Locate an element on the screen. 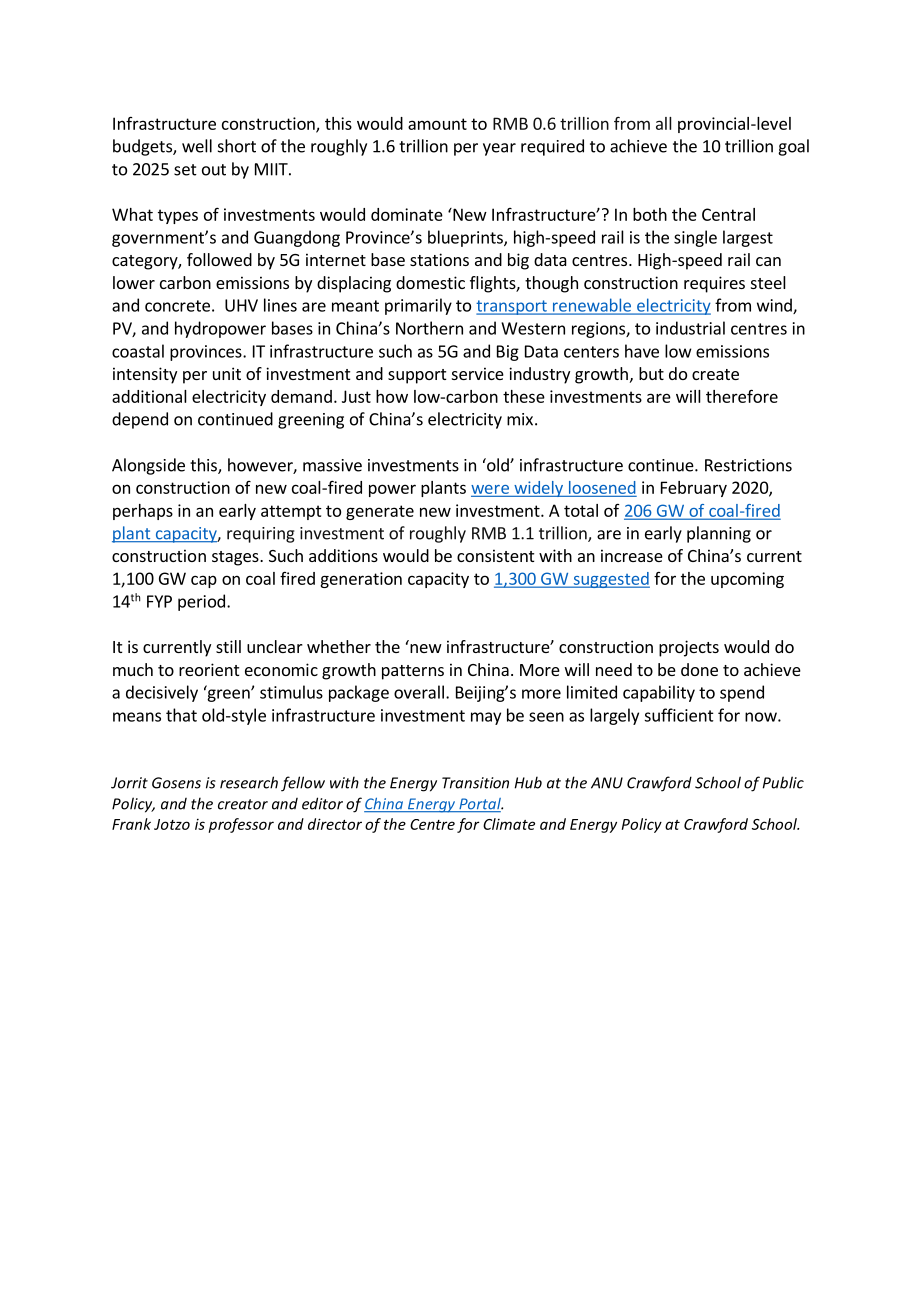 The height and width of the screenshot is (1308, 924). well is located at coordinates (197, 146).
